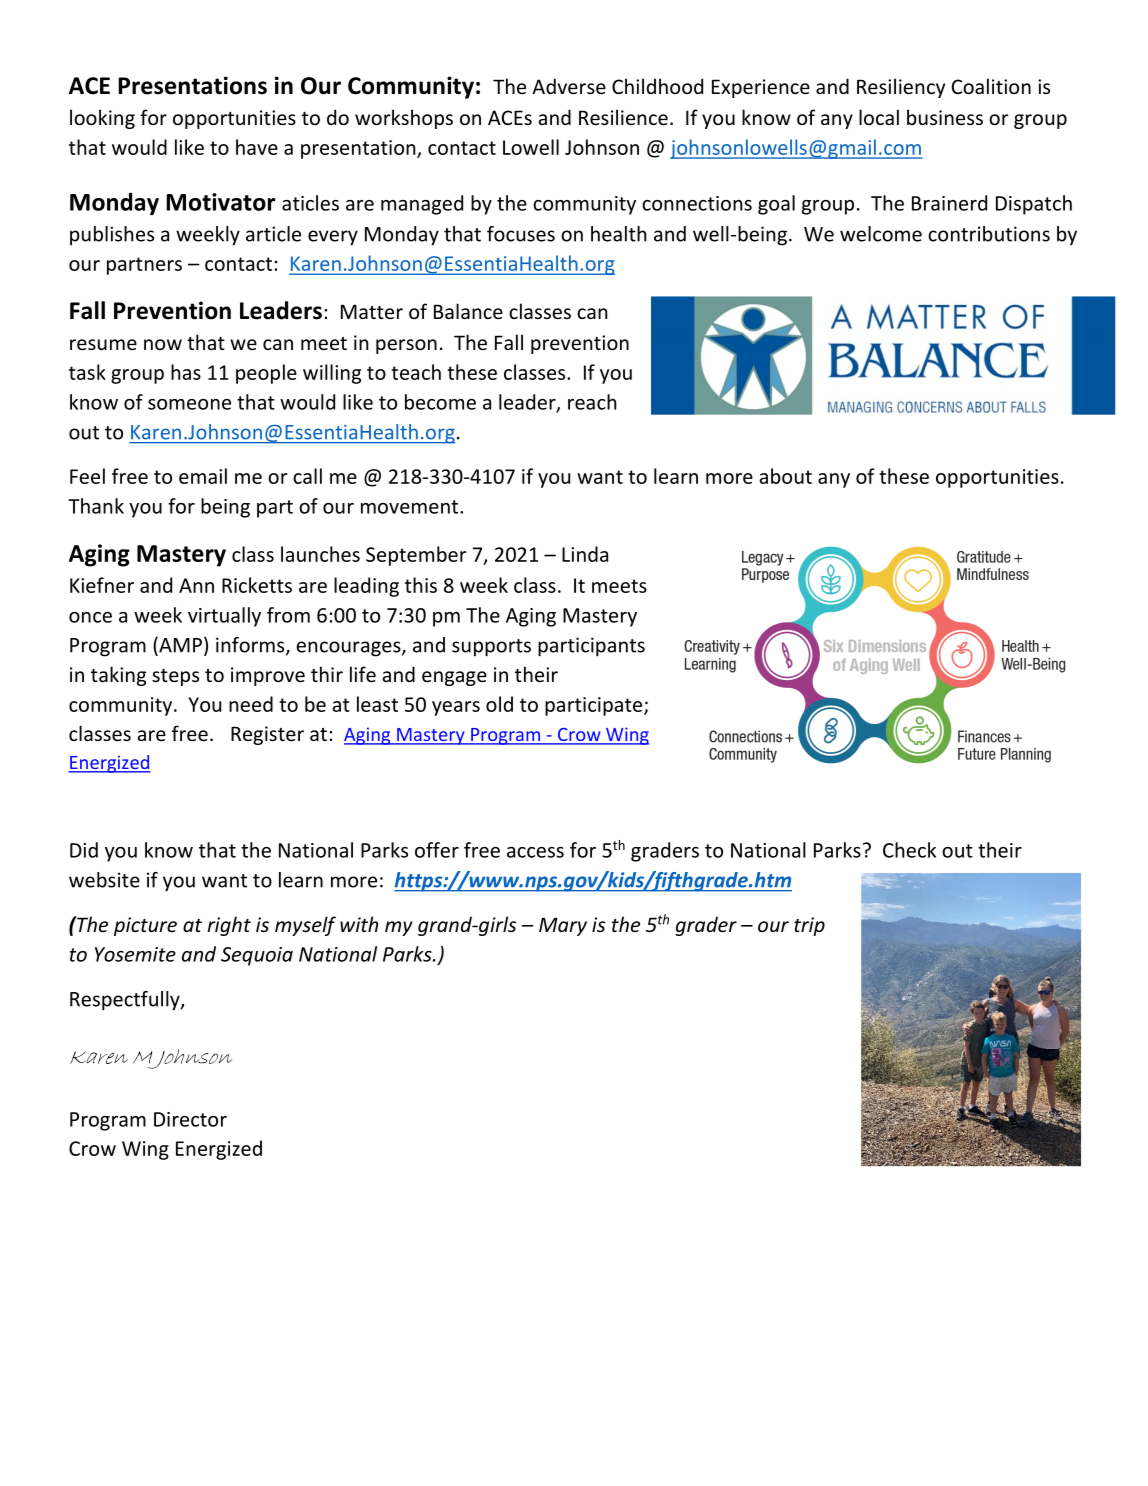 The width and height of the screenshot is (1148, 1486). What do you see at coordinates (175, 677) in the screenshot?
I see `steps` at bounding box center [175, 677].
